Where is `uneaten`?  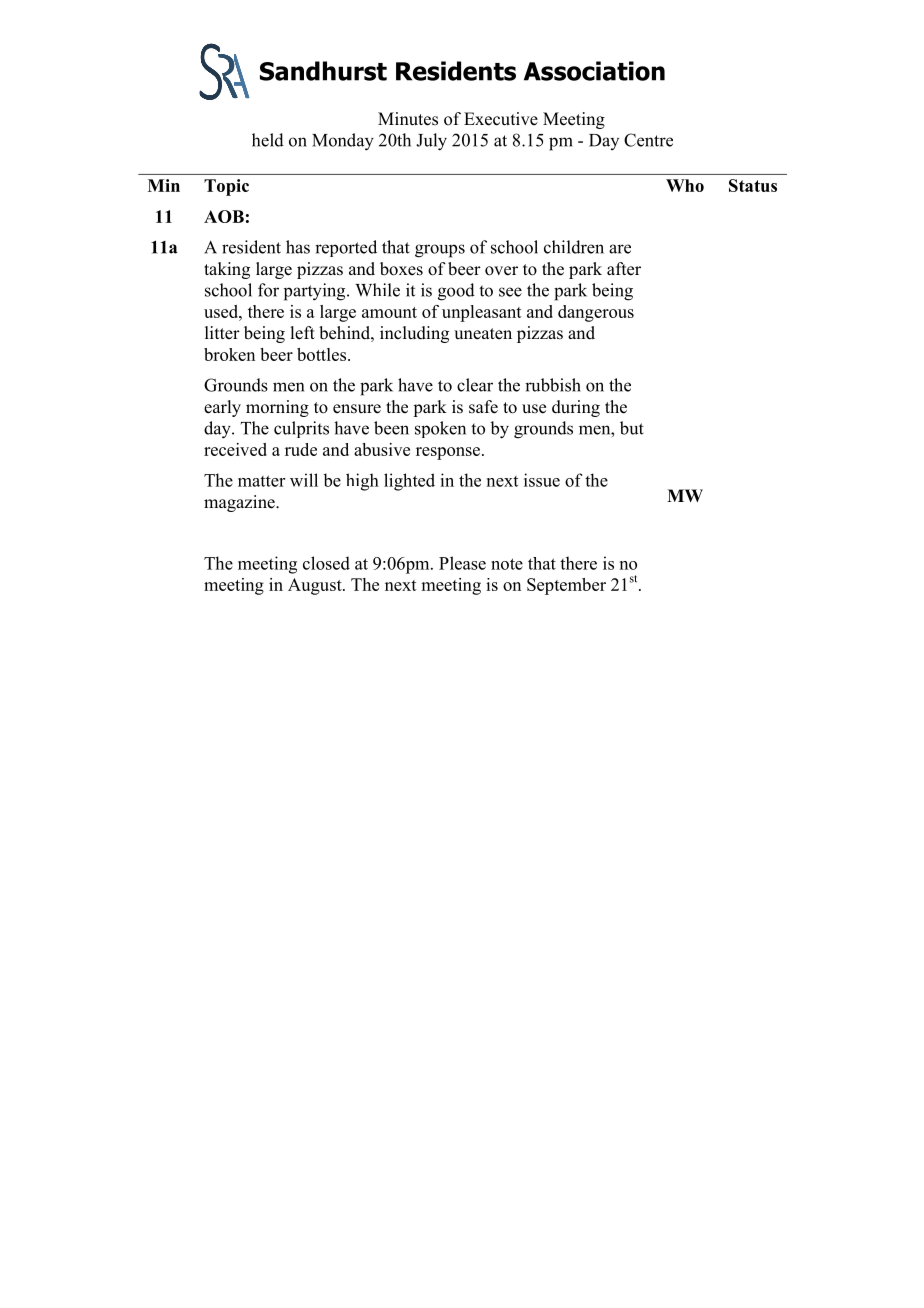 uneaten is located at coordinates (483, 334).
